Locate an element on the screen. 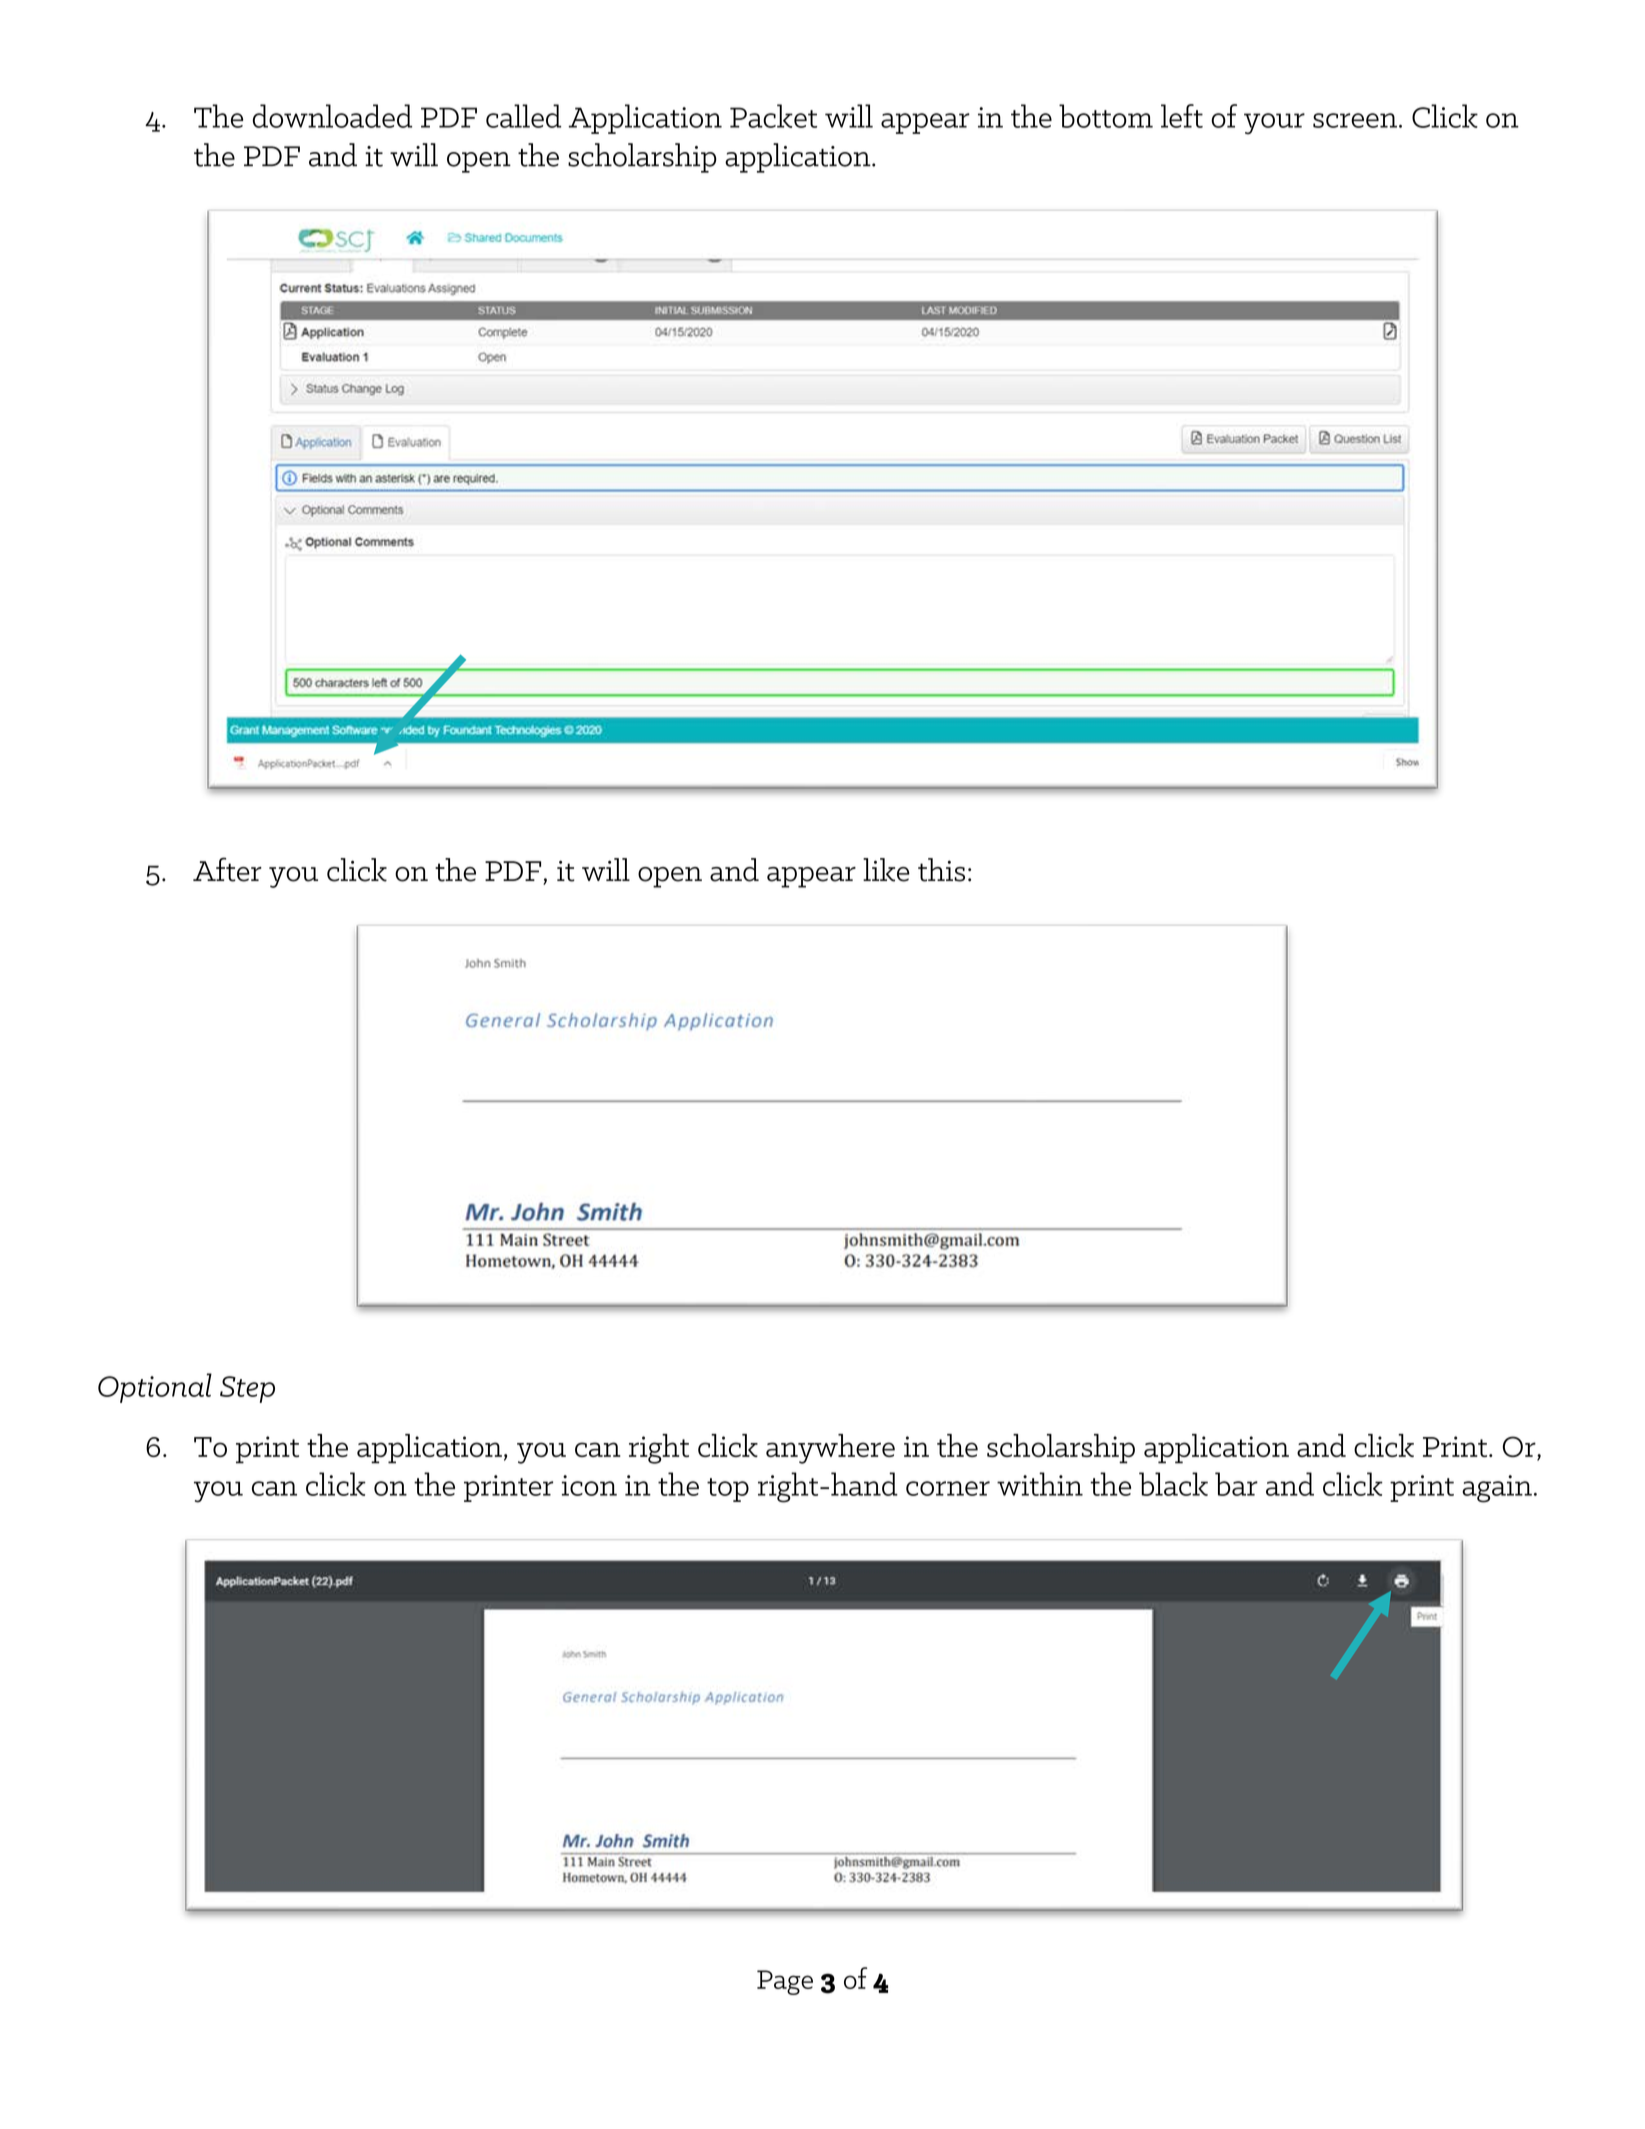  like is located at coordinates (886, 870).
